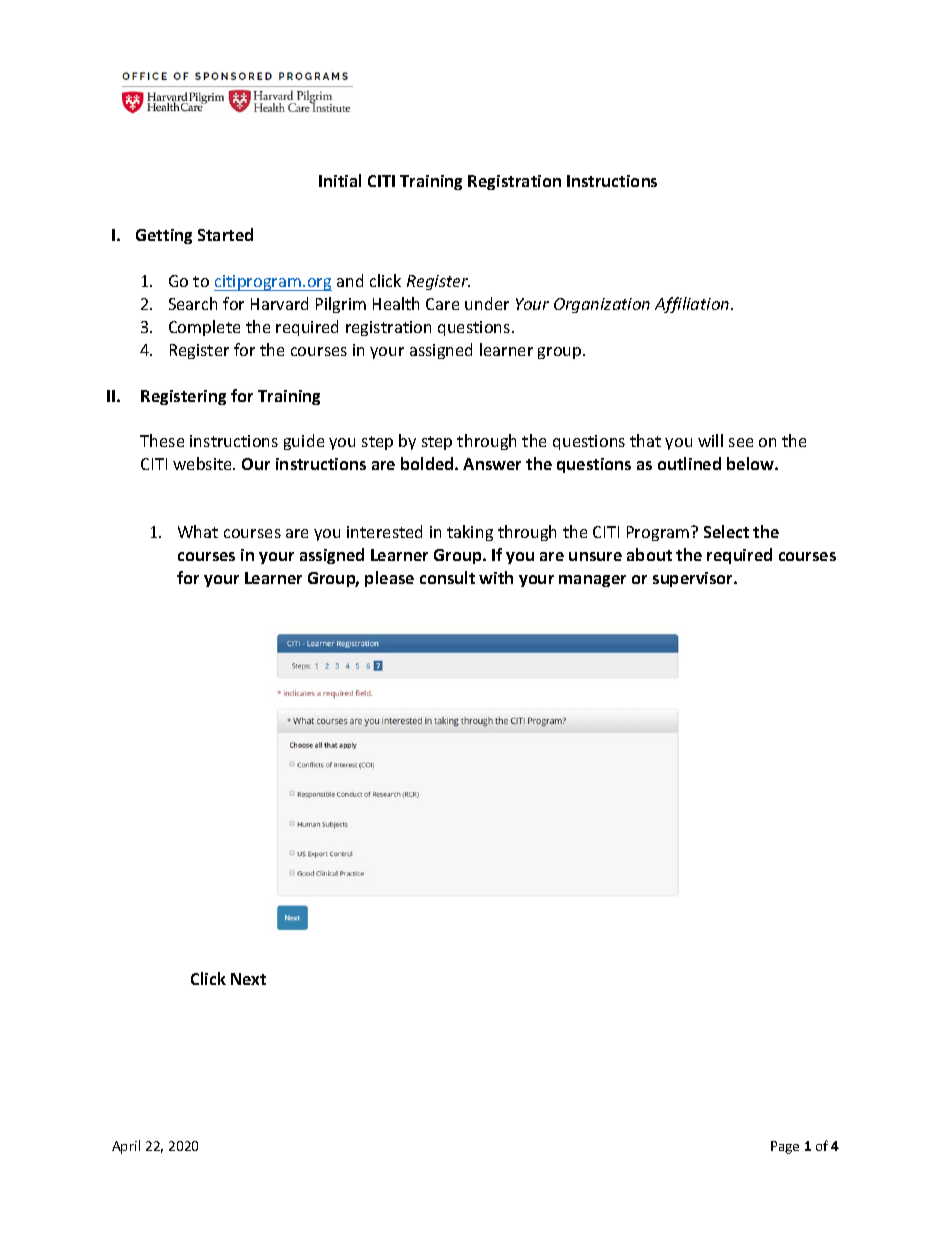 The height and width of the screenshot is (1233, 952). Describe the element at coordinates (447, 577) in the screenshot. I see `consult` at that location.
